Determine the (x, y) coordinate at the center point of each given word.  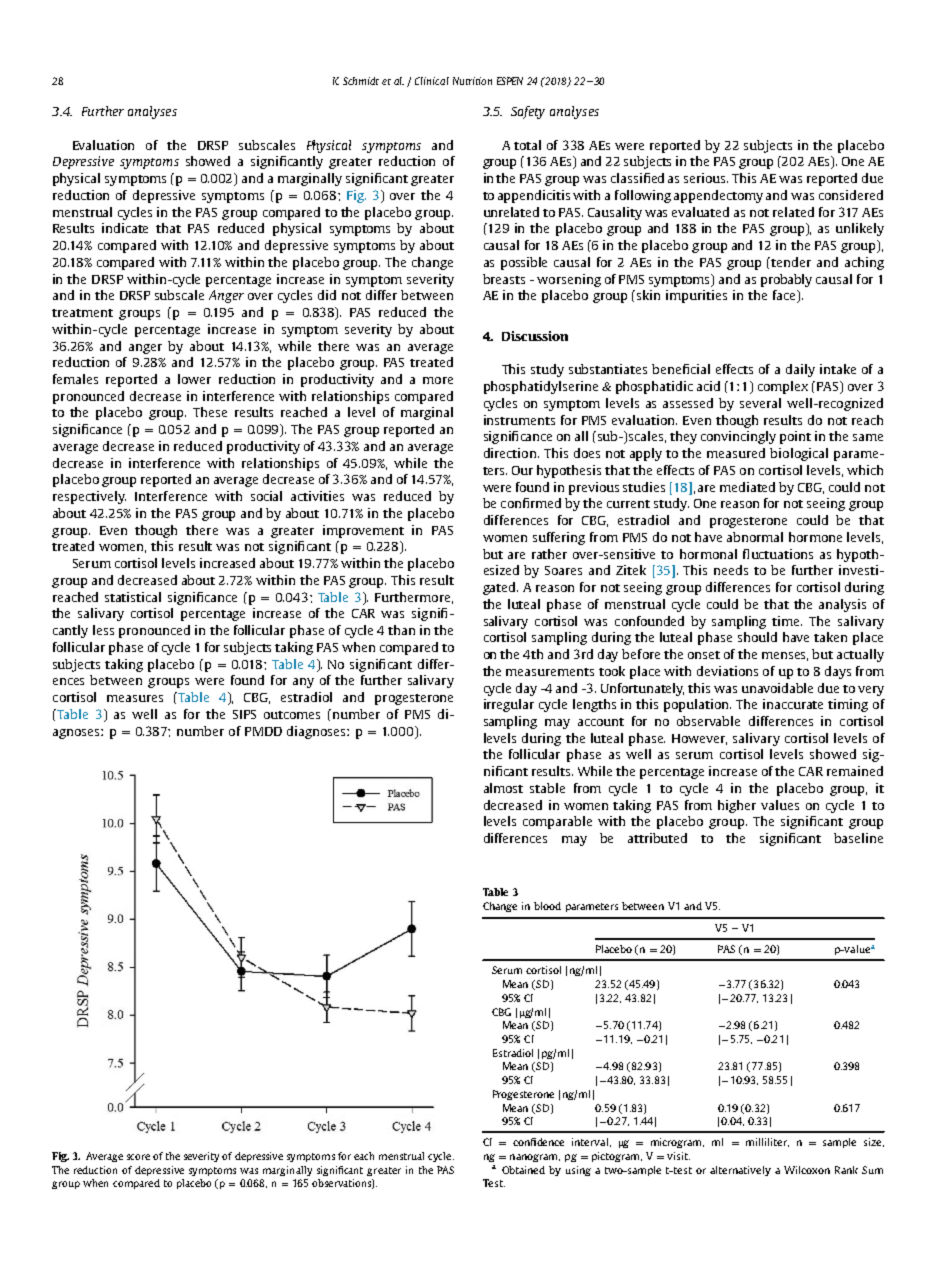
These (210, 412)
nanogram (535, 1158)
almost (503, 788)
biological (799, 454)
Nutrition (472, 81)
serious (706, 178)
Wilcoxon (807, 1170)
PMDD (263, 731)
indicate (125, 228)
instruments (519, 420)
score (138, 1157)
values (780, 805)
